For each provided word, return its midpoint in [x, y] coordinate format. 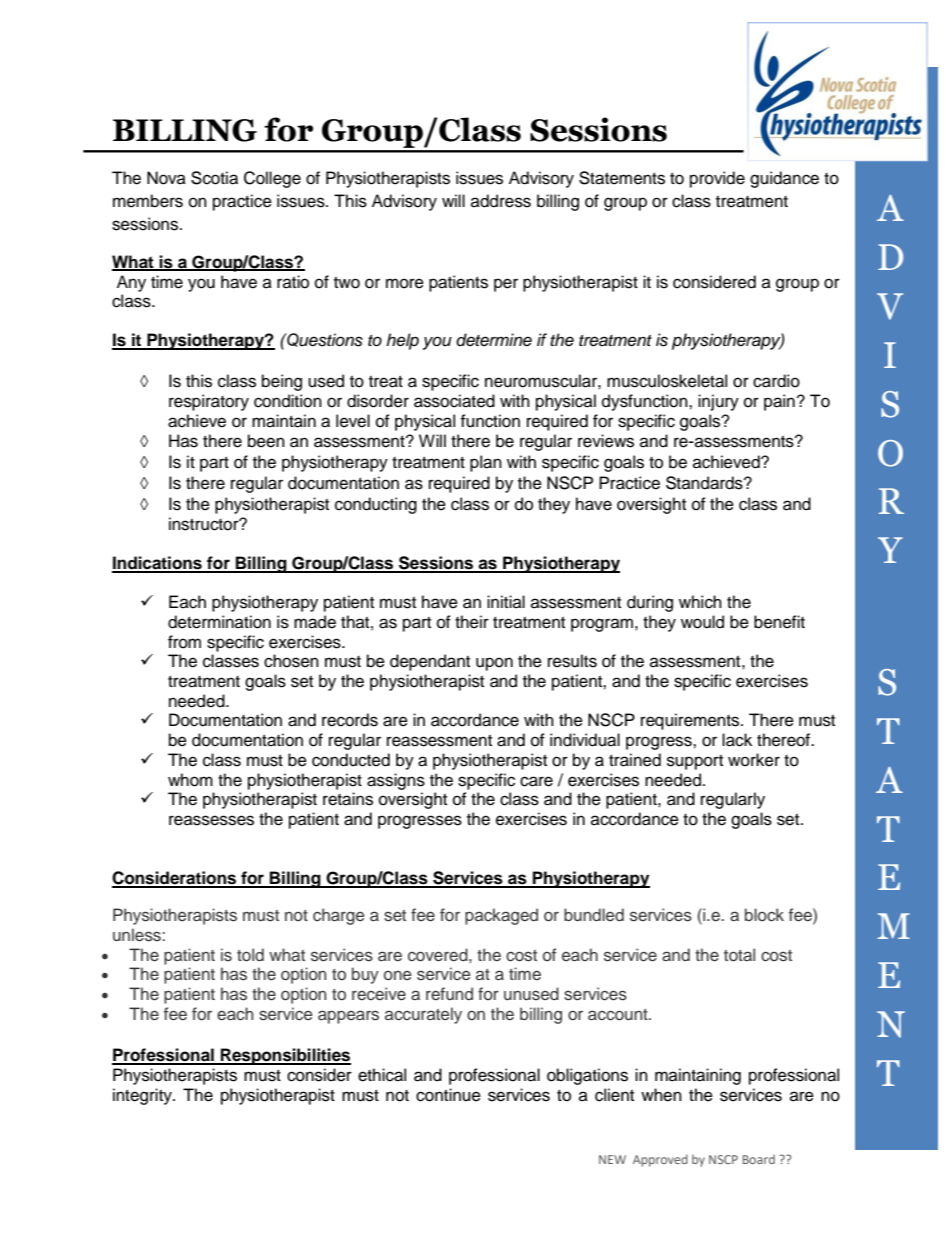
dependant [430, 662]
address [501, 201]
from [184, 642]
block [764, 915]
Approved [660, 1160]
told [250, 954]
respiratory [209, 402]
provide [717, 179]
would [702, 622]
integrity [143, 1096]
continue [448, 1095]
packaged [501, 916]
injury [718, 402]
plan [486, 463]
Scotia [214, 178]
